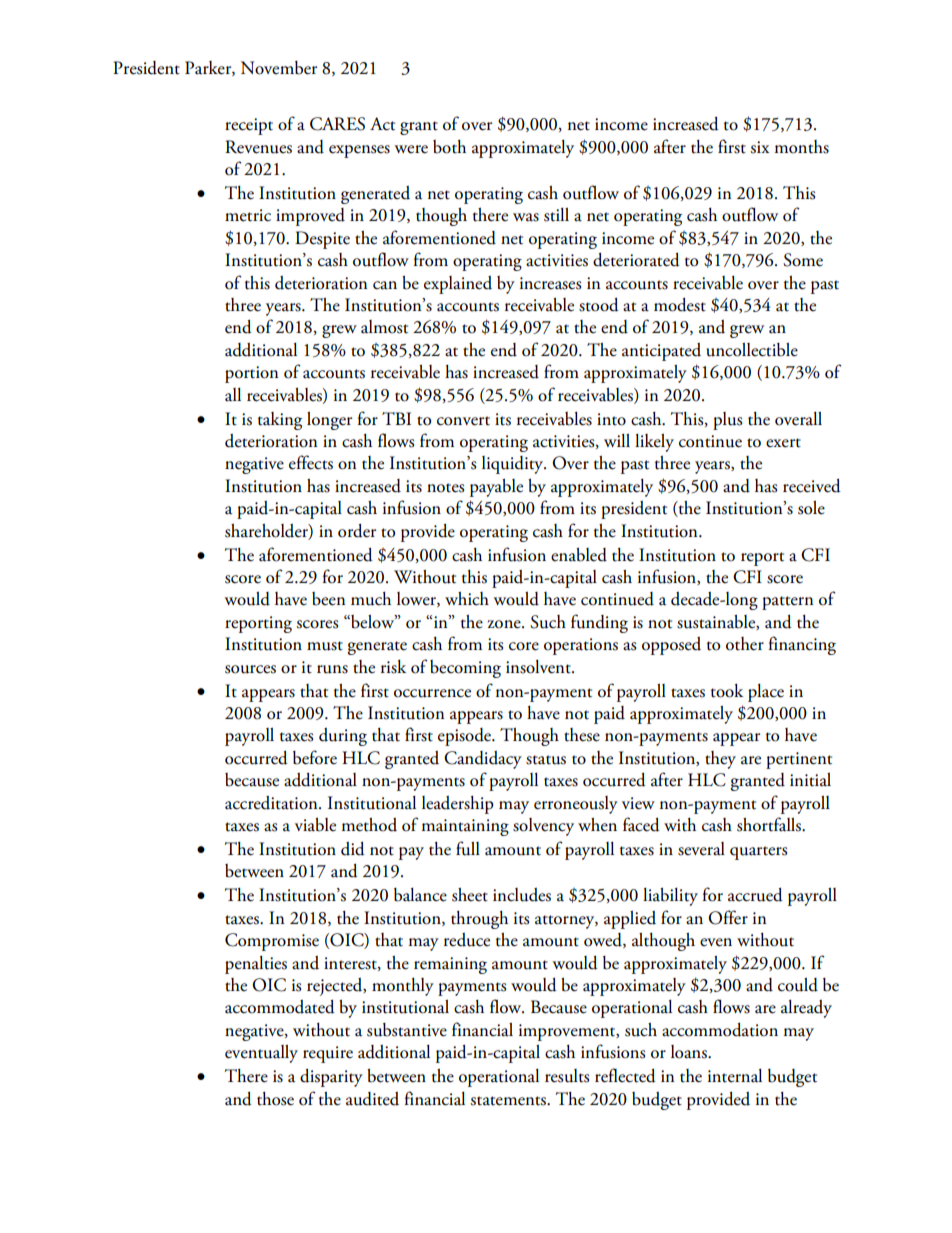  I want to click on enabled, so click(579, 555).
